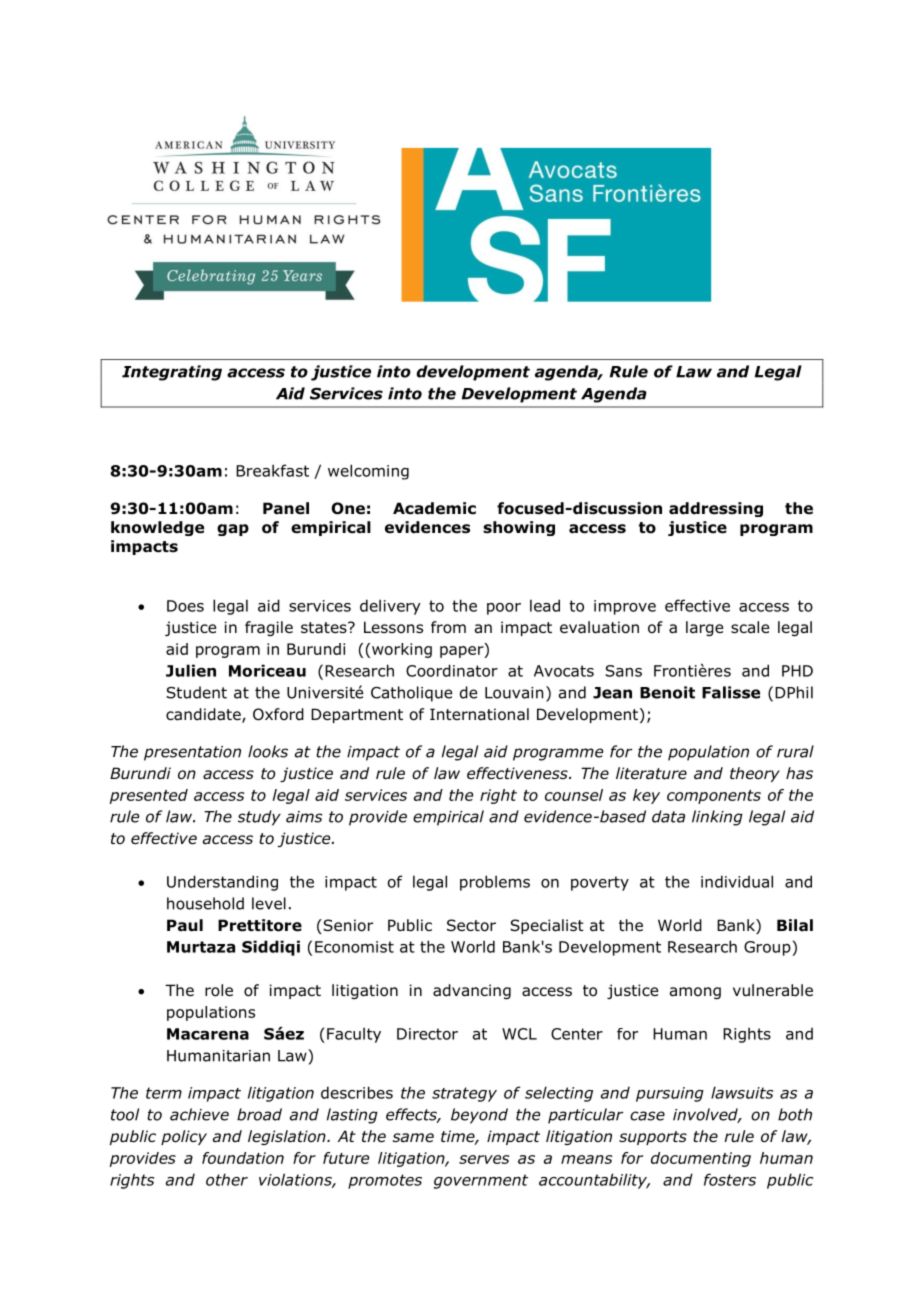 This screenshot has height=1308, width=924. I want to click on Does, so click(185, 606).
